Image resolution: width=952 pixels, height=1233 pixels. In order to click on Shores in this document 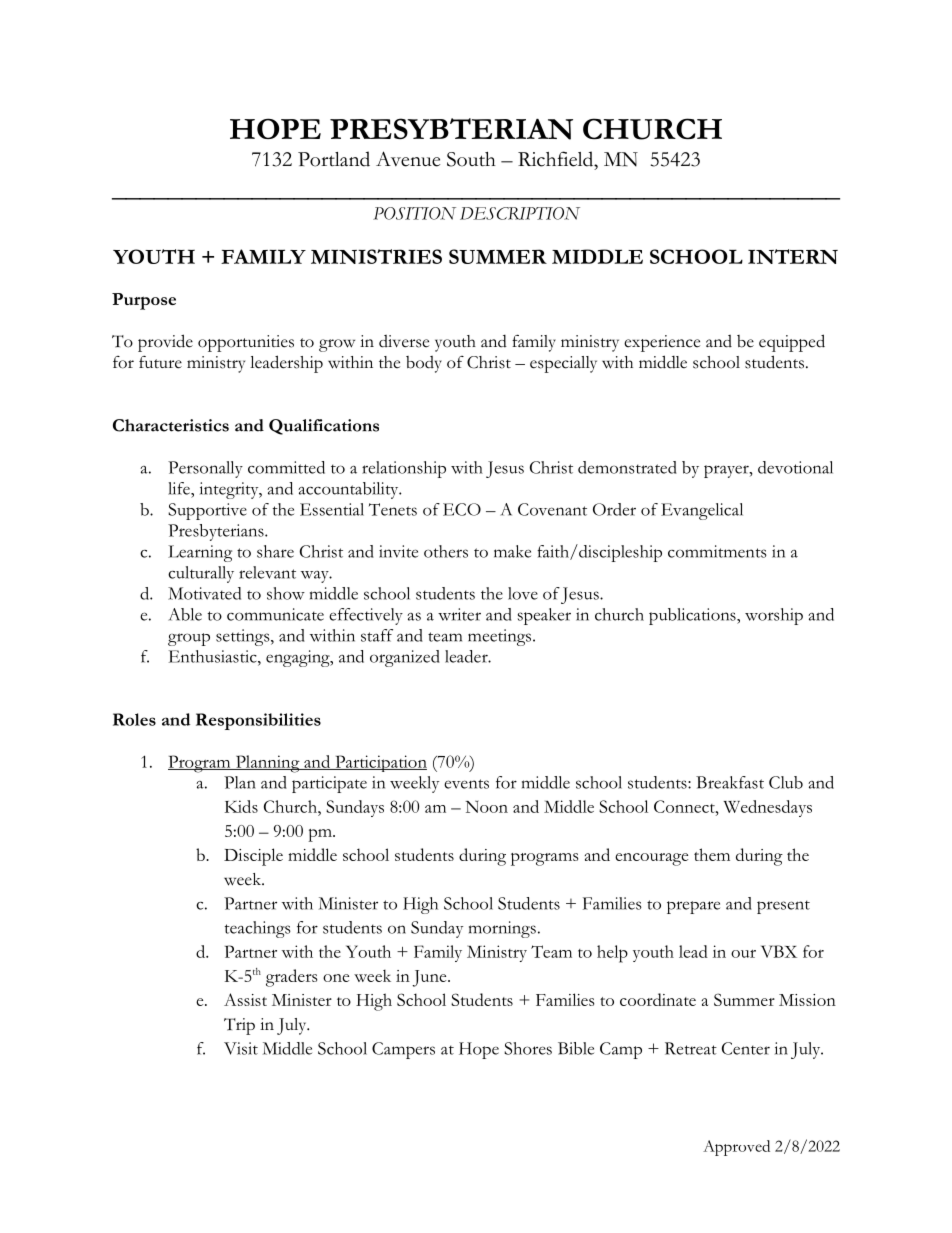, I will do `click(528, 1048)`.
